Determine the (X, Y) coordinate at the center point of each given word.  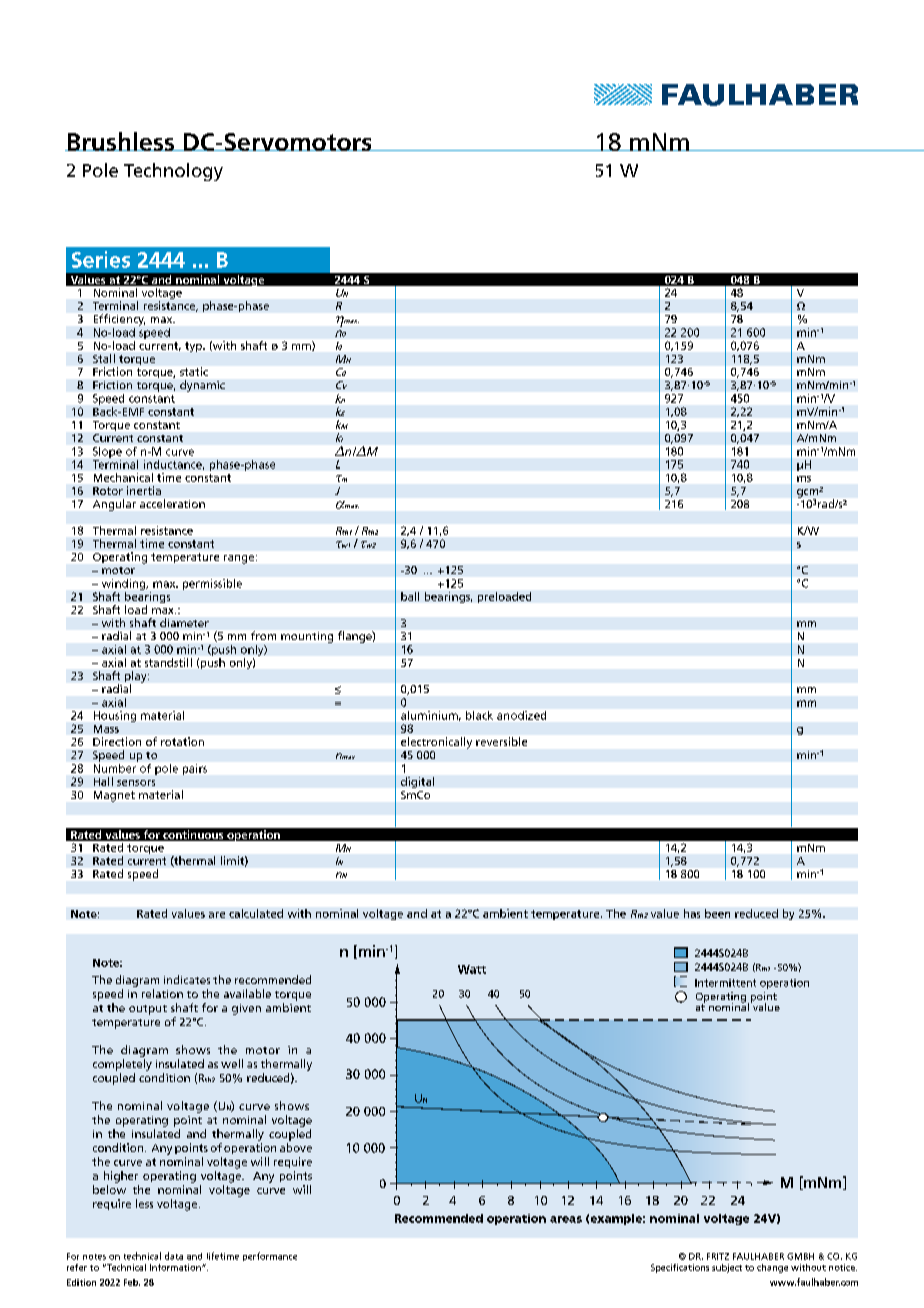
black (479, 715)
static (194, 371)
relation (162, 993)
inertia (144, 490)
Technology (173, 172)
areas (566, 1219)
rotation (182, 741)
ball (410, 596)
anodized (521, 715)
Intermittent (725, 983)
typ (194, 347)
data (174, 1256)
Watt (472, 969)
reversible (501, 741)
